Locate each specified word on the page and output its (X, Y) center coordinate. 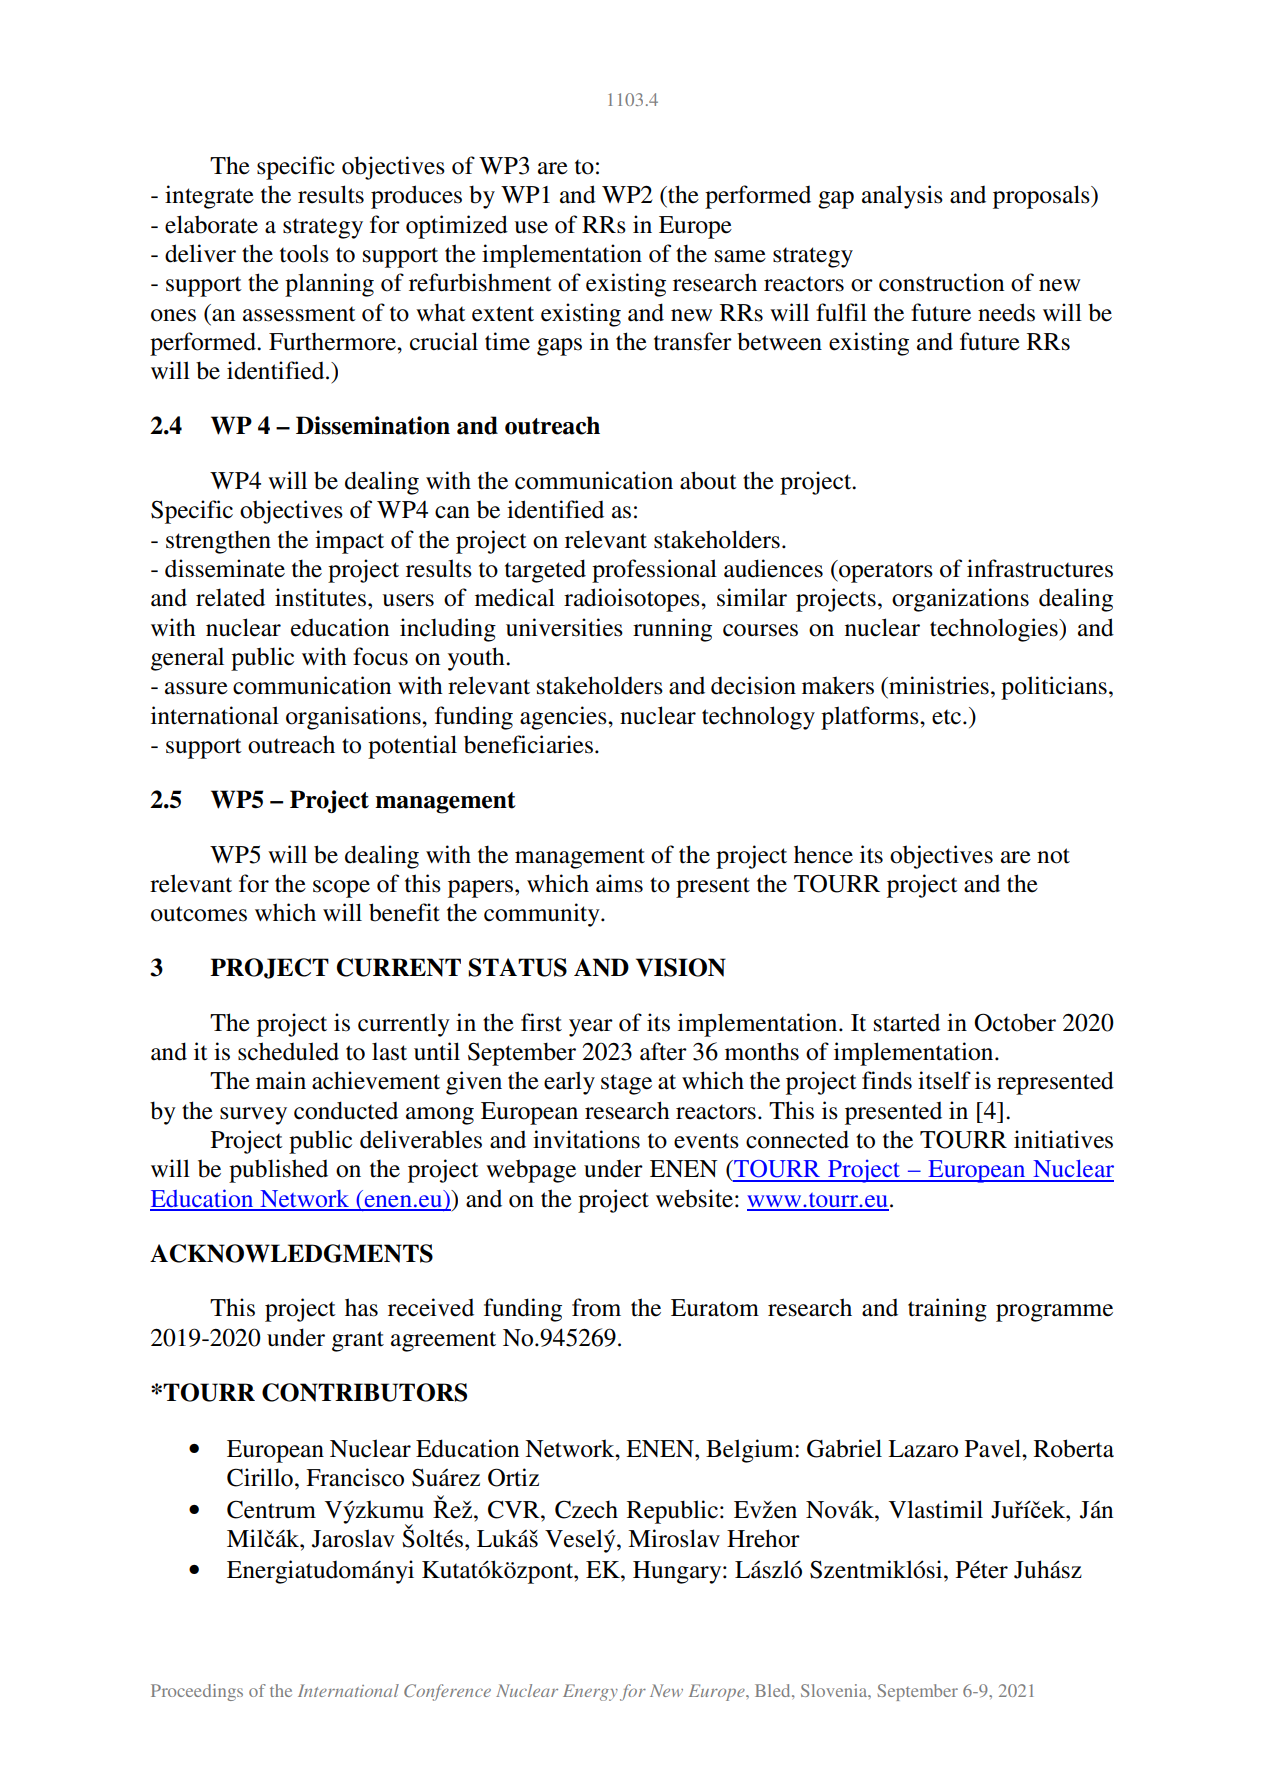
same (740, 256)
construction (941, 282)
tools (304, 253)
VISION (681, 967)
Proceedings (197, 1692)
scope (341, 889)
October (1015, 1022)
